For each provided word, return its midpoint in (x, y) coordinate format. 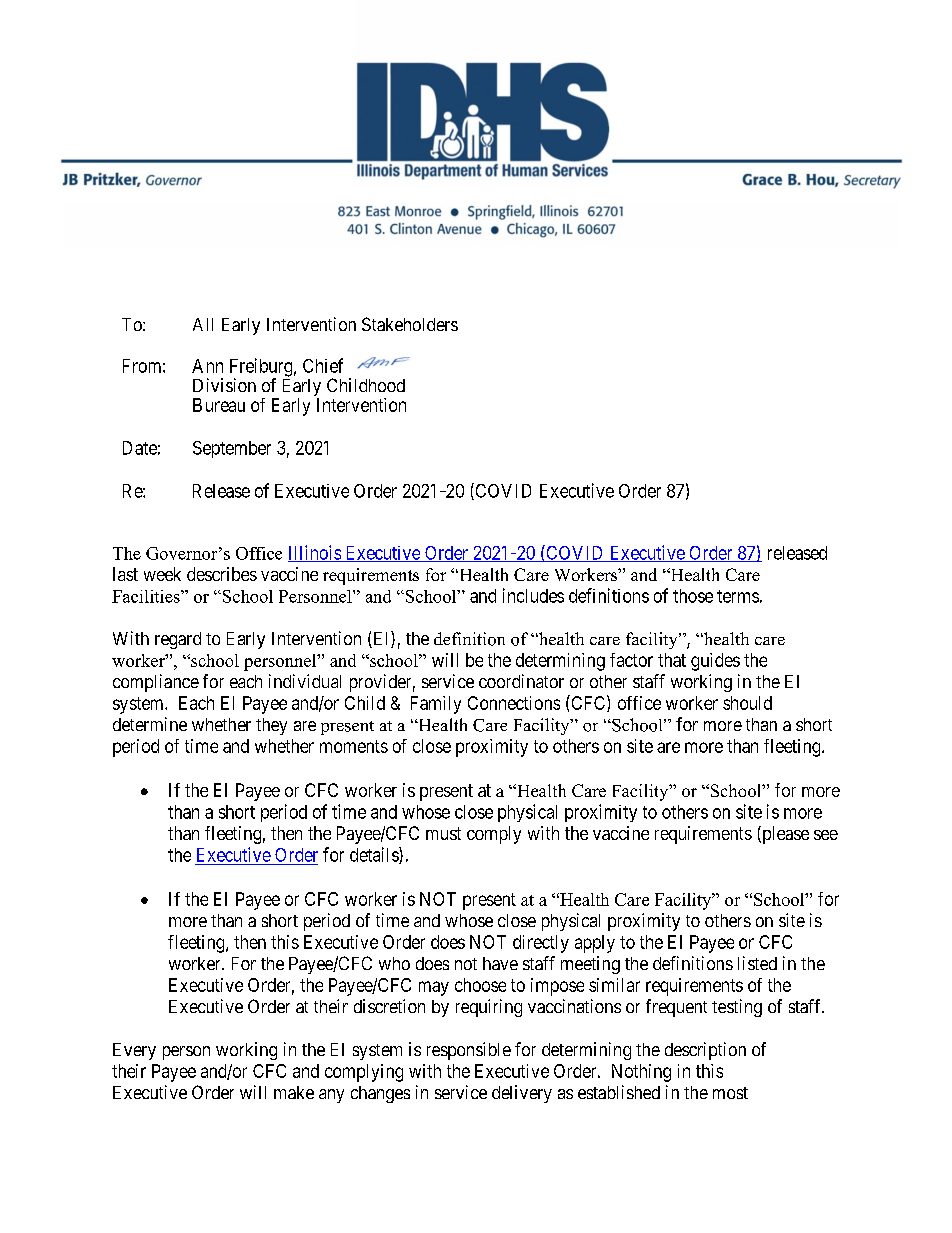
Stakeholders (410, 324)
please (784, 835)
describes (222, 574)
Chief (323, 365)
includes (533, 595)
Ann (207, 366)
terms (738, 596)
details (375, 855)
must (443, 833)
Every (134, 1051)
